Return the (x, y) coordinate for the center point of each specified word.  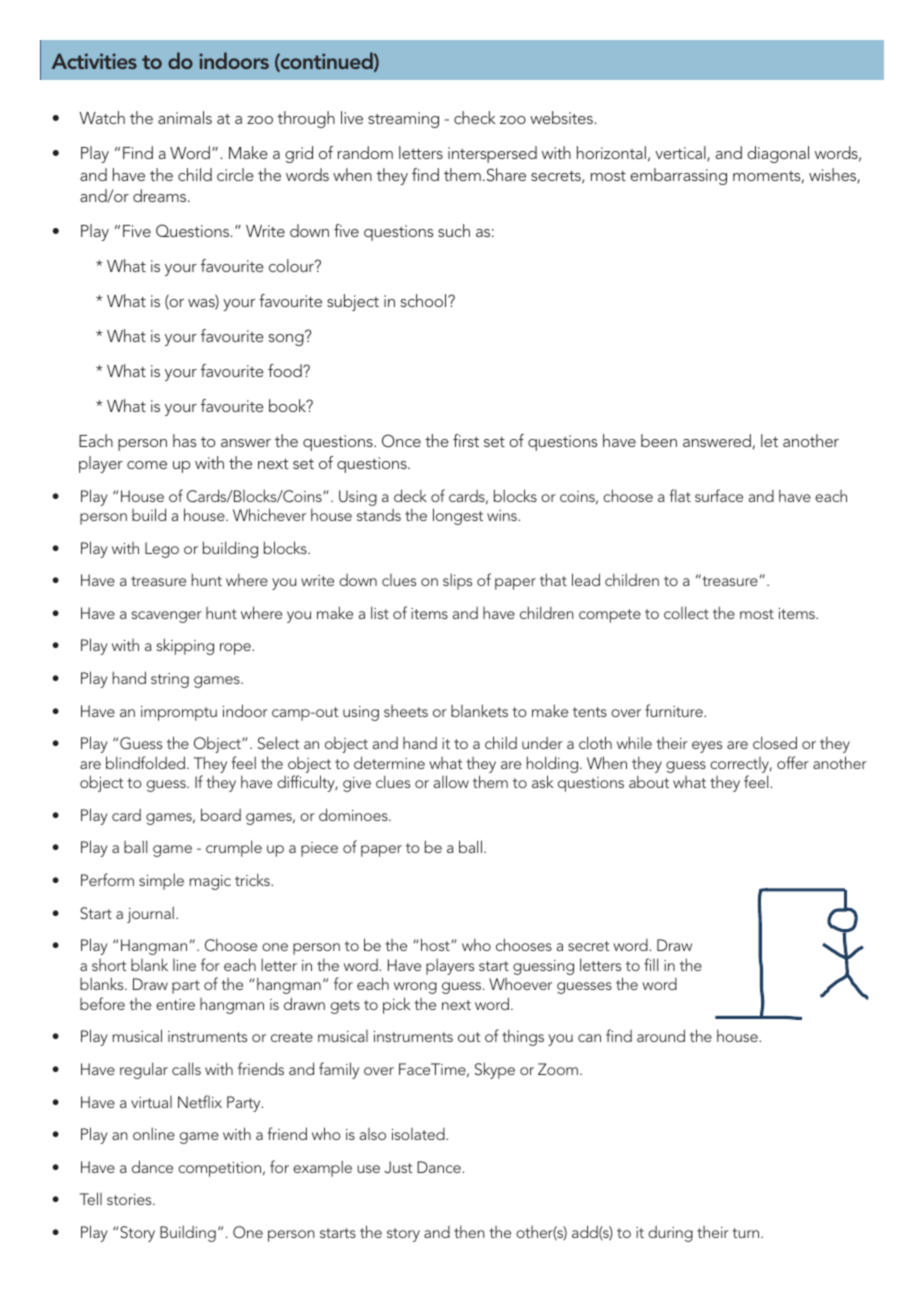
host (436, 944)
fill (651, 964)
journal (150, 914)
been (659, 440)
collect (686, 612)
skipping (185, 646)
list (380, 612)
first (466, 440)
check (475, 117)
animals (185, 117)
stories (130, 1199)
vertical (681, 153)
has (184, 440)
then (469, 1231)
